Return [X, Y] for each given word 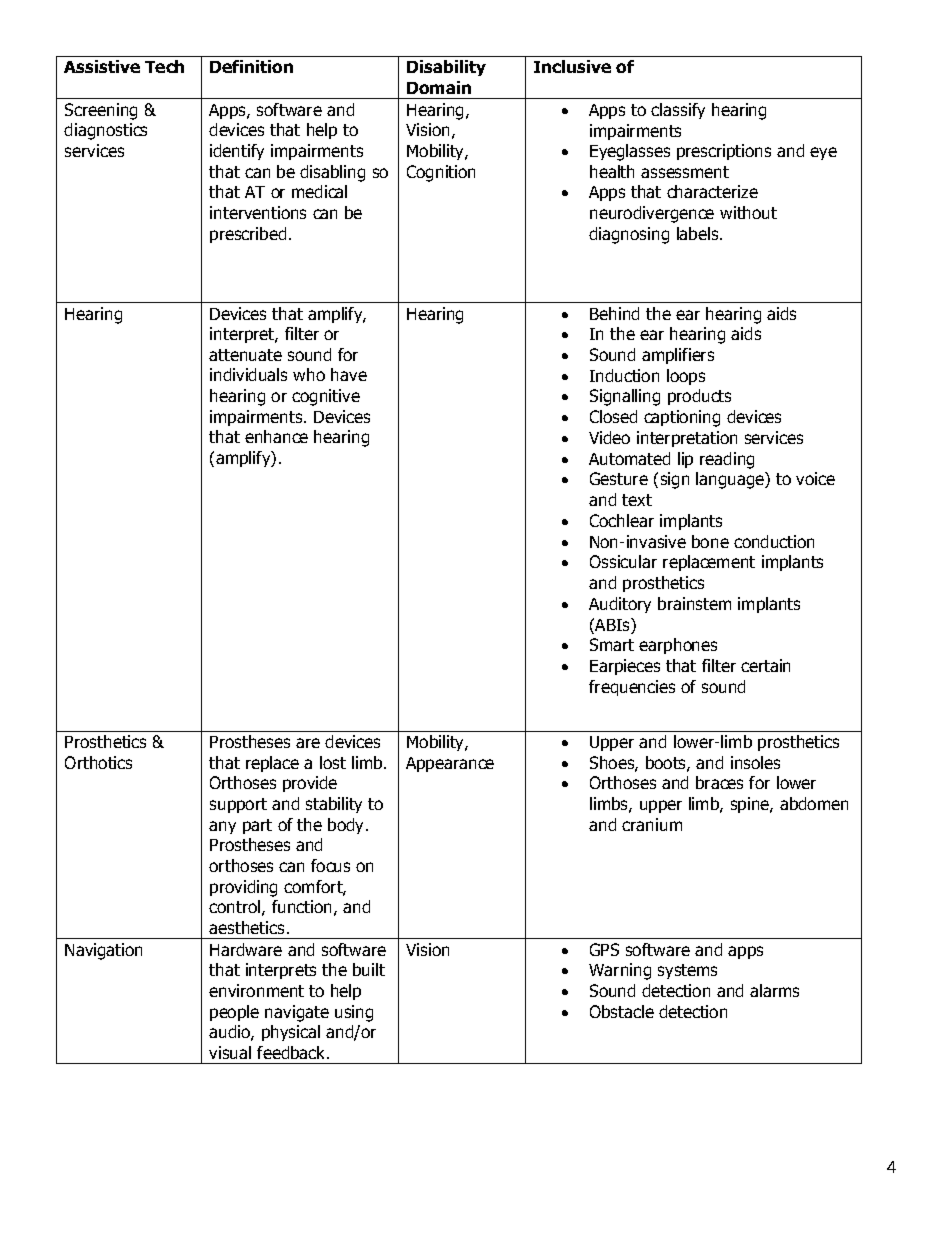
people [234, 1013]
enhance [276, 436]
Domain [439, 87]
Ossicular [623, 561]
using [354, 1013]
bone [710, 541]
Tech [164, 66]
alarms [774, 990]
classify [678, 111]
